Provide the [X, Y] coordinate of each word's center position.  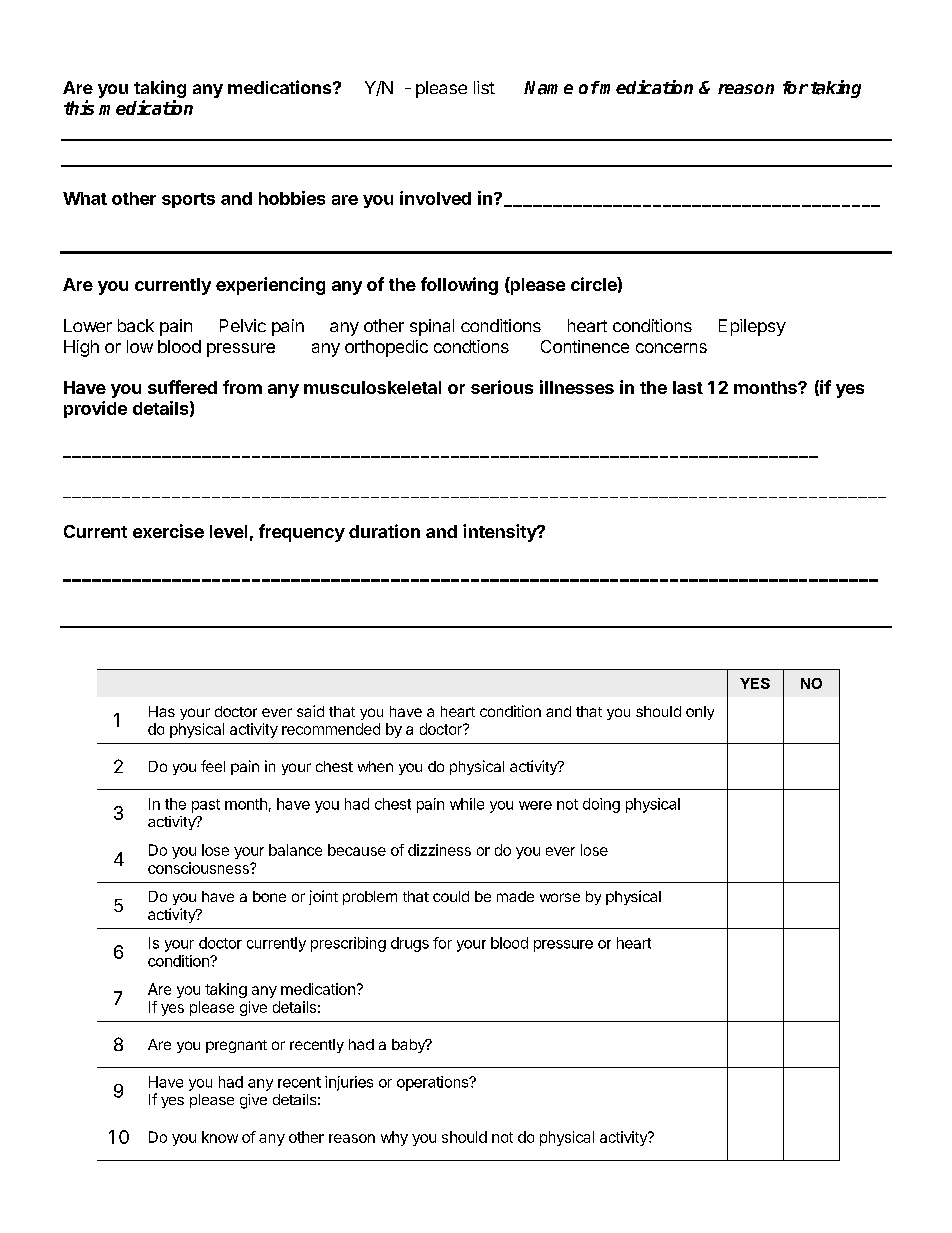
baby [409, 1046]
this [79, 107]
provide [95, 409]
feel [213, 766]
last [688, 387]
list [484, 87]
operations [434, 1083]
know [220, 1137]
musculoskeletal [372, 387]
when [375, 766]
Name [548, 88]
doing [601, 805]
